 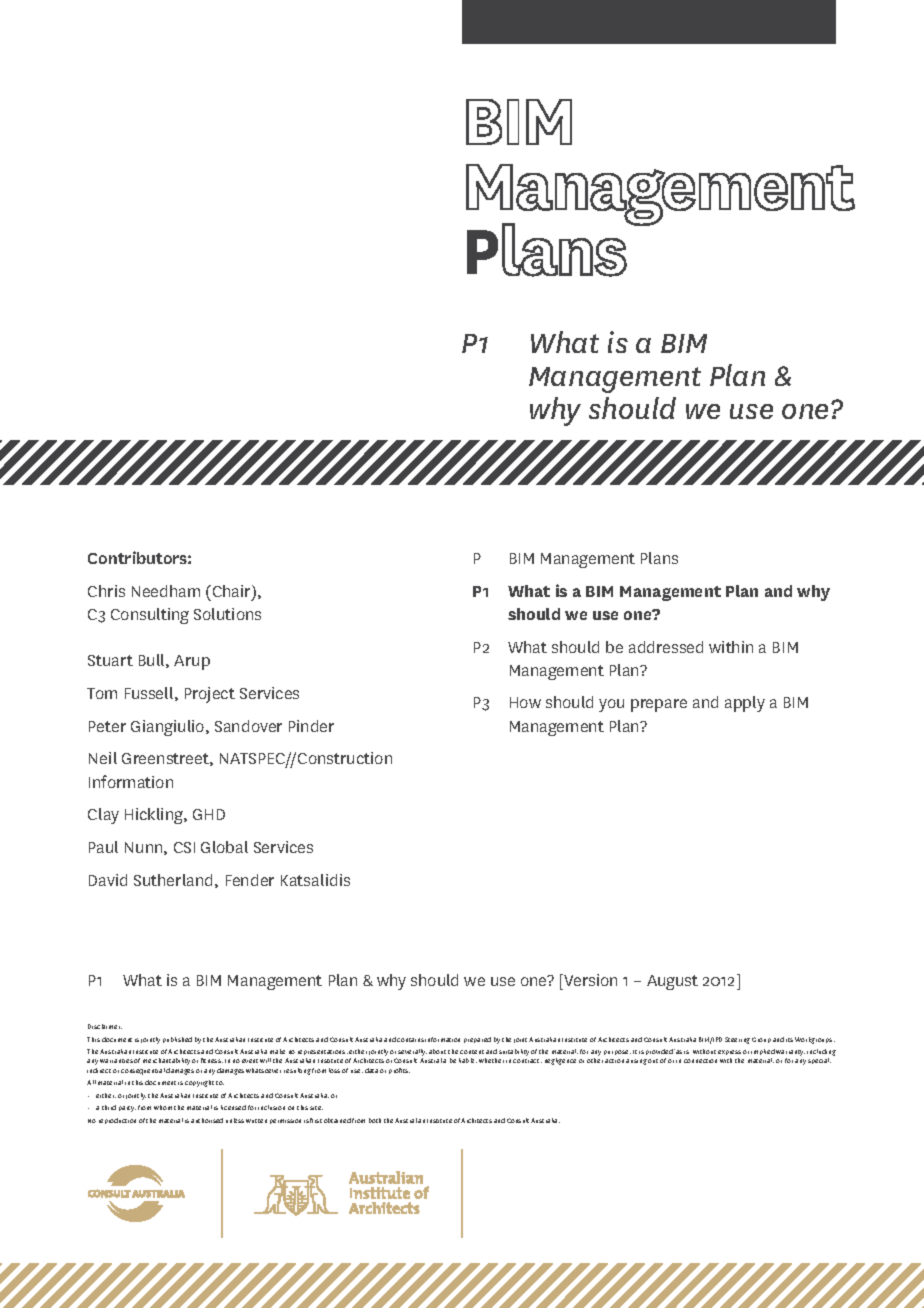 What do you see at coordinates (231, 592) in the page?
I see `Chair` at bounding box center [231, 592].
